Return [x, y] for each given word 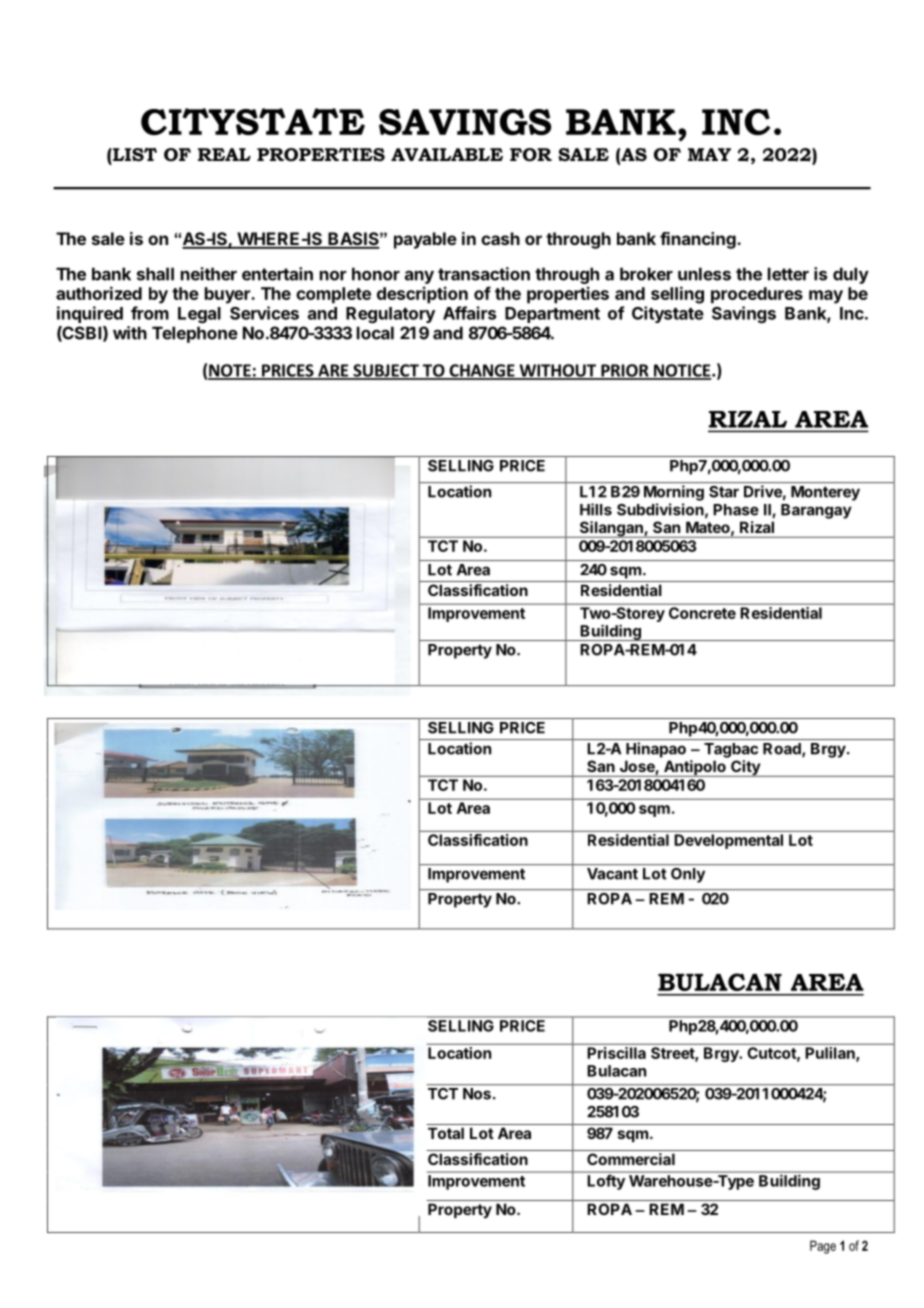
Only [688, 875]
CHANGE [482, 371]
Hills [596, 509]
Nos [477, 1094]
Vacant [612, 874]
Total [446, 1133]
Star [724, 492]
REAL [224, 154]
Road [783, 750]
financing [699, 240]
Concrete [702, 613]
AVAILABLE [447, 154]
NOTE [230, 371]
